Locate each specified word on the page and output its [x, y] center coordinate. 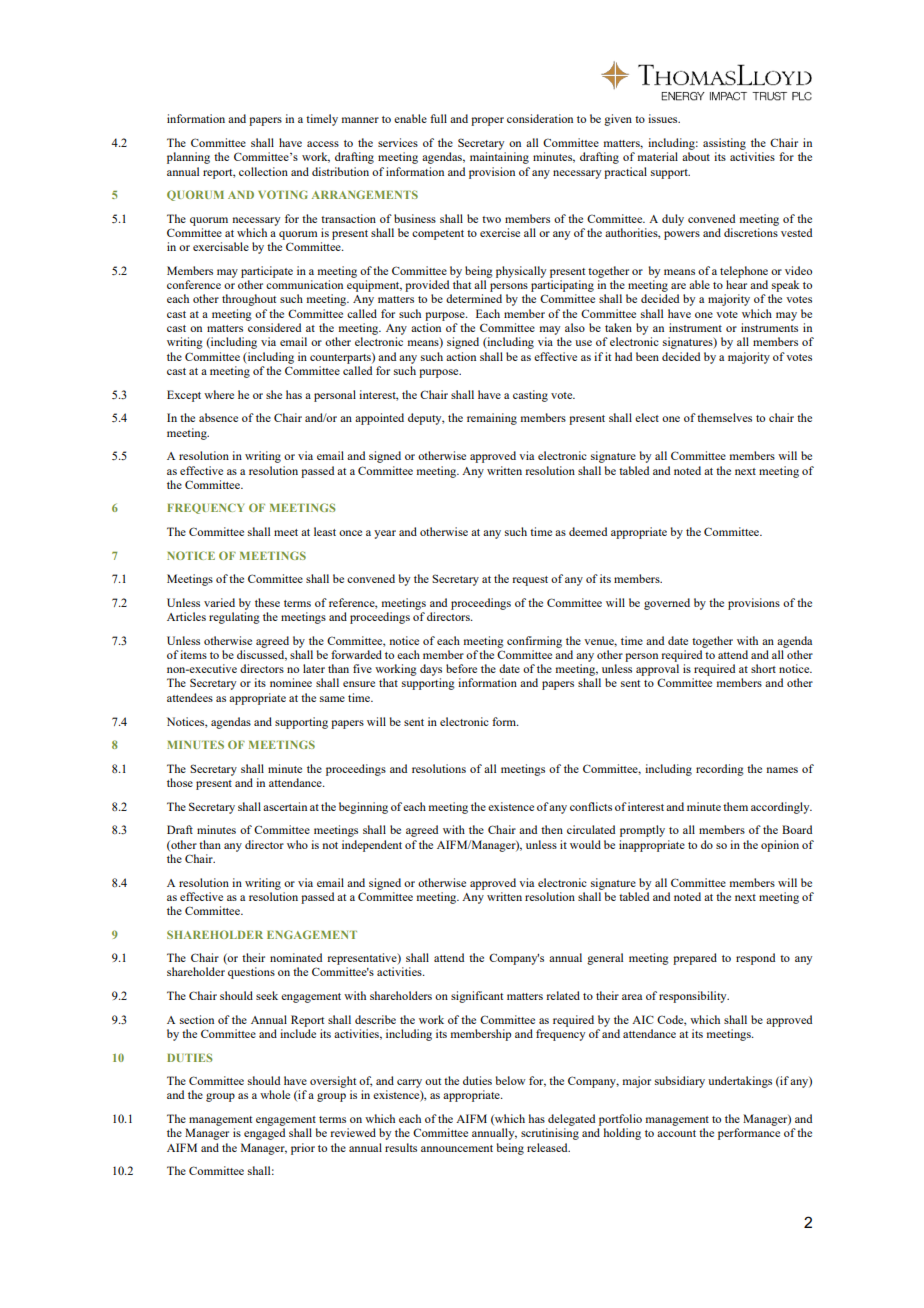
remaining [492, 419]
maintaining [499, 158]
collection [263, 171]
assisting [724, 144]
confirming [534, 642]
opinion [780, 846]
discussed [262, 655]
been [647, 356]
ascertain [285, 806]
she [274, 394]
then [552, 829]
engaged [264, 1134]
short [763, 668]
